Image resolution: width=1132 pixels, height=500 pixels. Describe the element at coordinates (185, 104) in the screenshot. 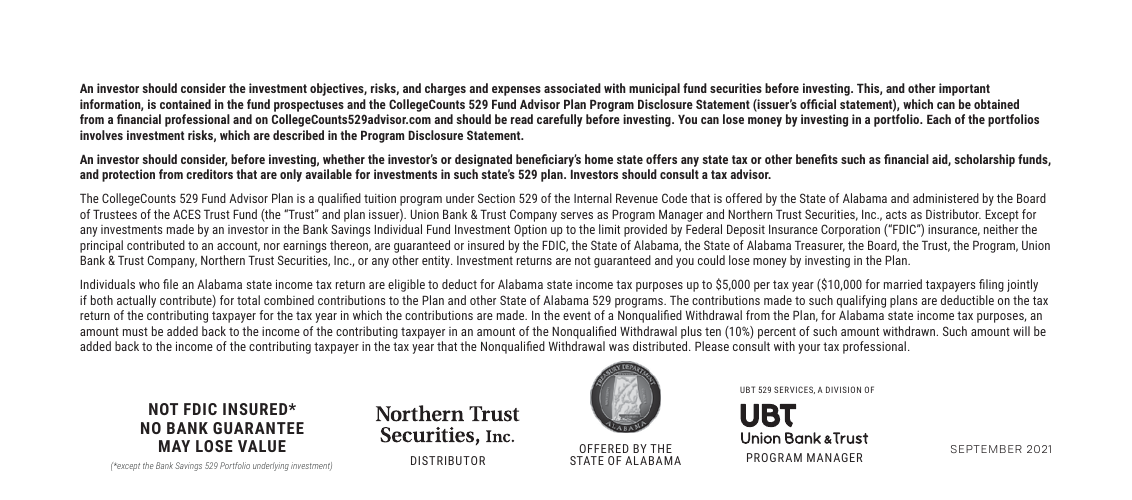

I see `contained` at that location.
